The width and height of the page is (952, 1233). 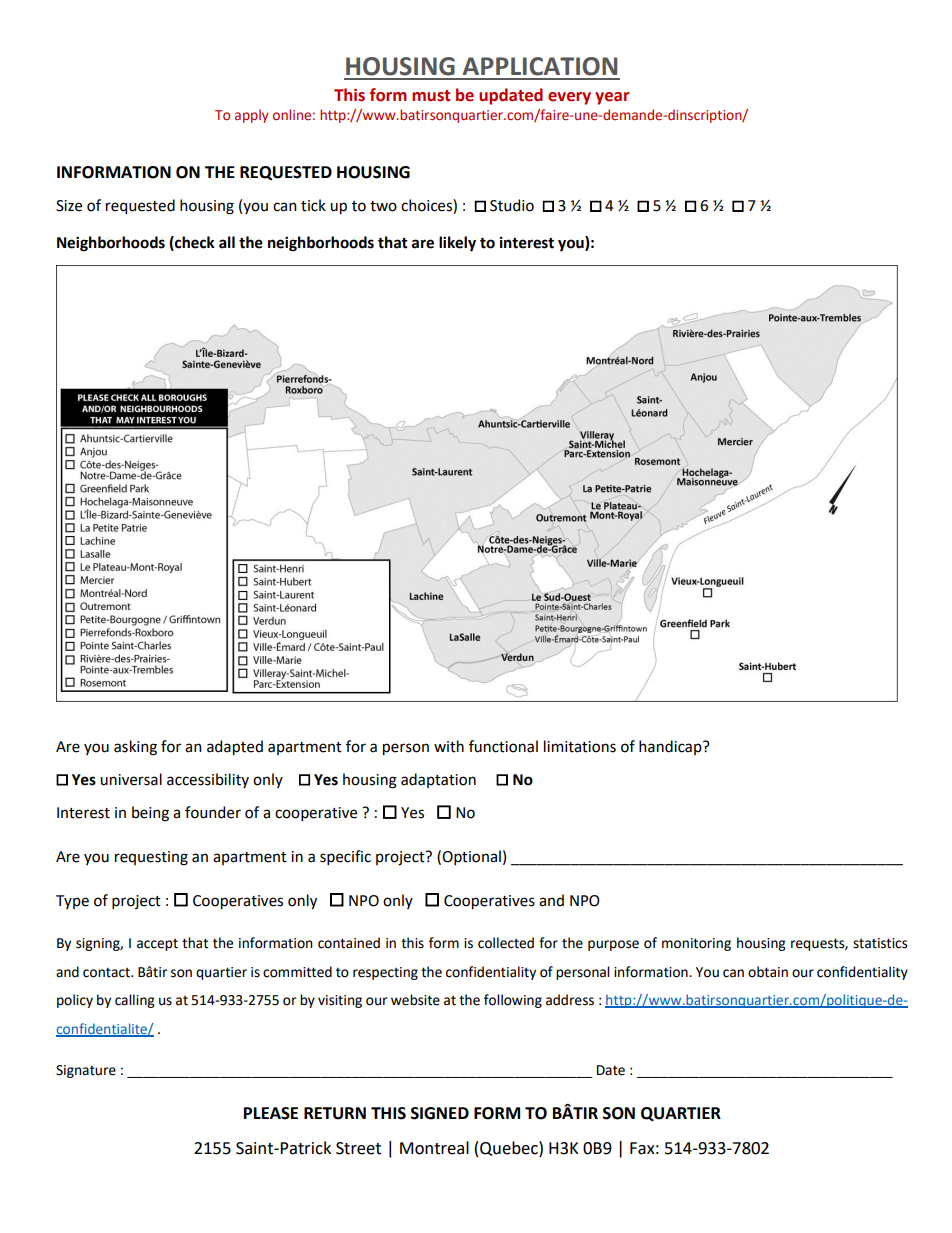 I want to click on PLEASE, so click(x=271, y=1113).
